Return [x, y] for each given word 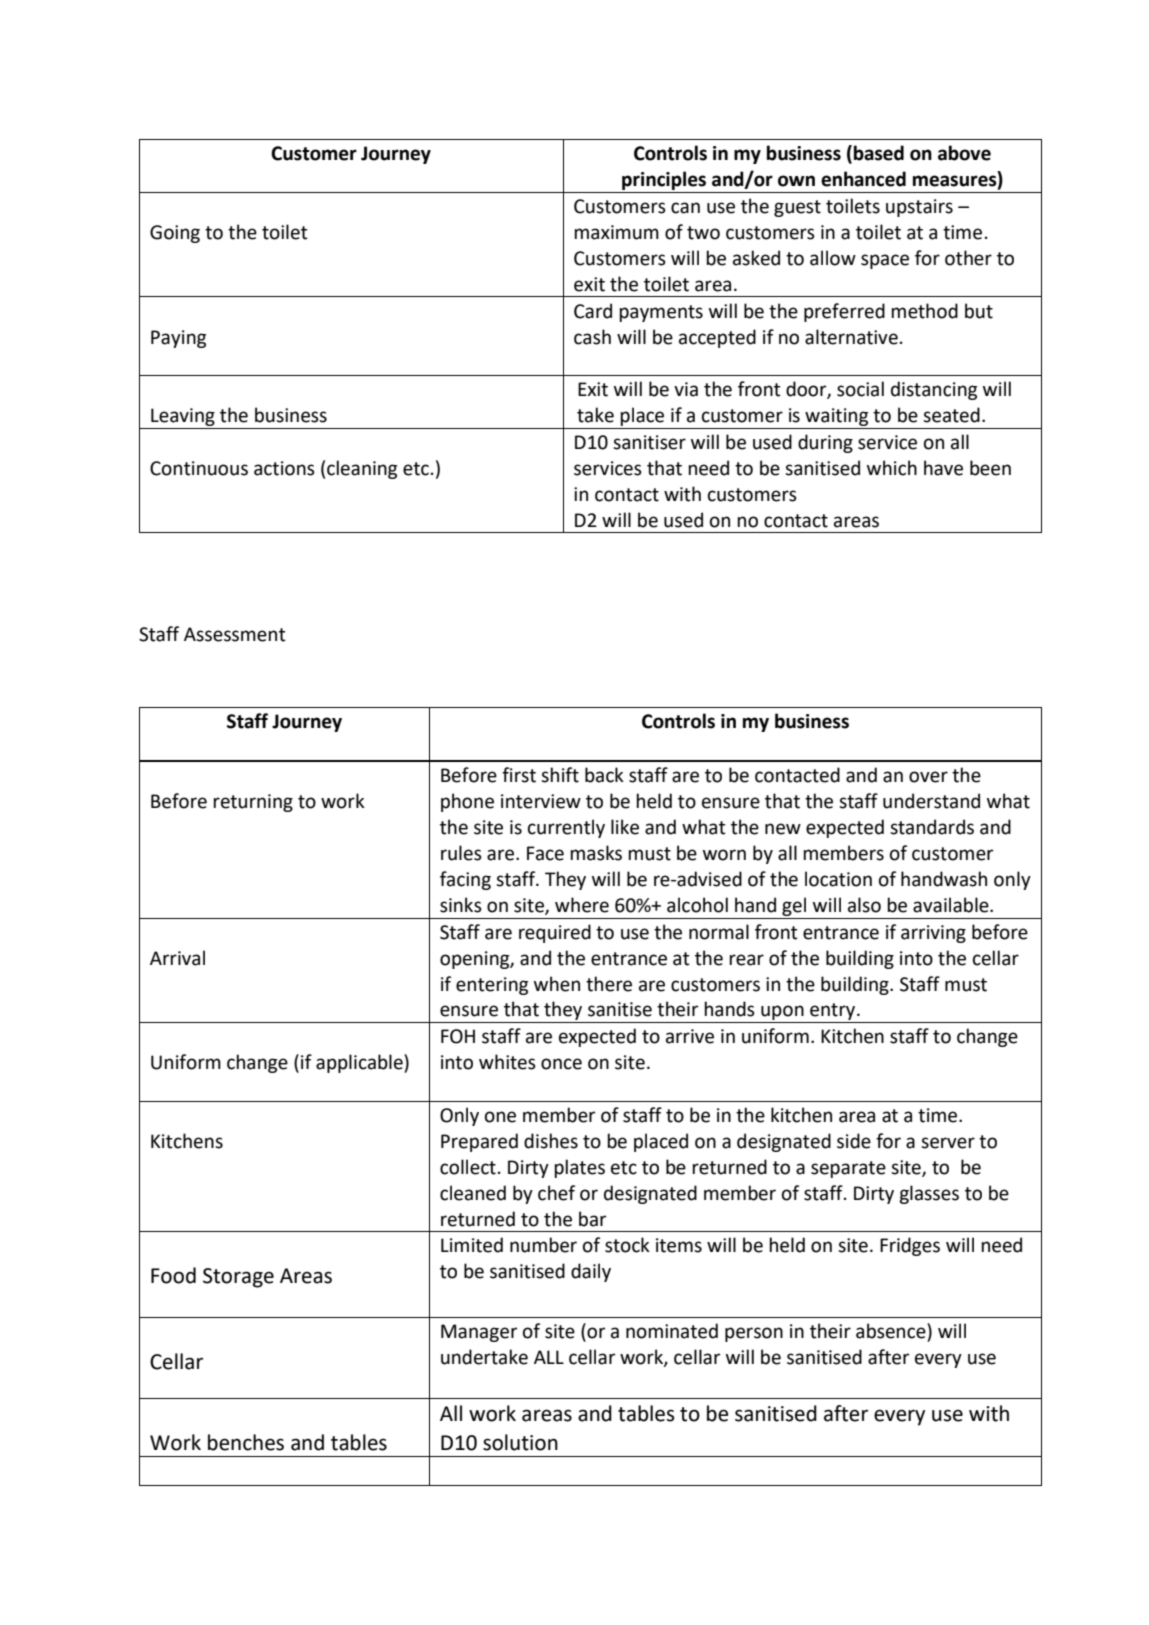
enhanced [863, 179]
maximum [616, 232]
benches [246, 1442]
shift [560, 775]
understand [931, 801]
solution [520, 1442]
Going [175, 234]
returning [253, 803]
